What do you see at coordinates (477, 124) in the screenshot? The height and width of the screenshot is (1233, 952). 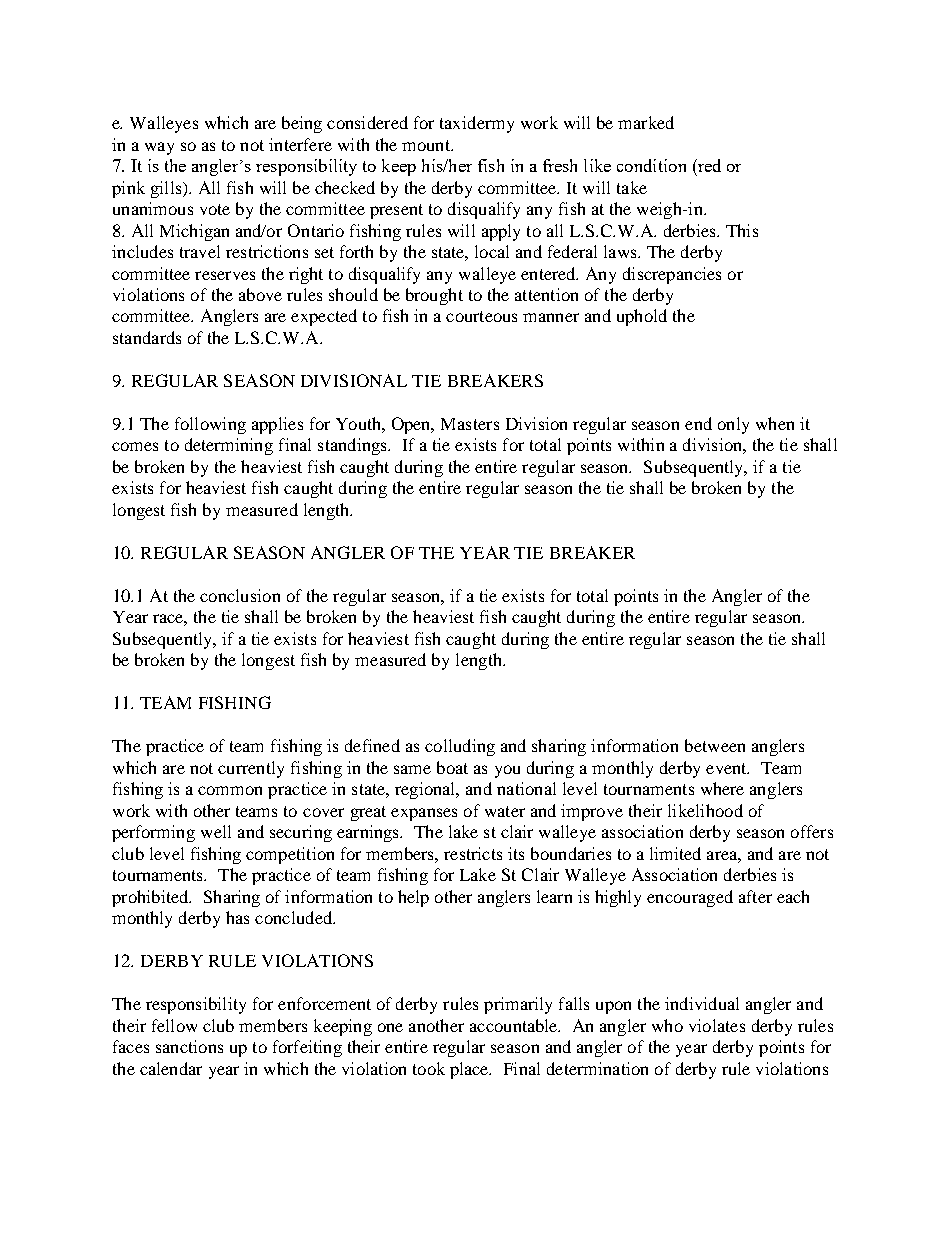 I see `taxidermy` at bounding box center [477, 124].
